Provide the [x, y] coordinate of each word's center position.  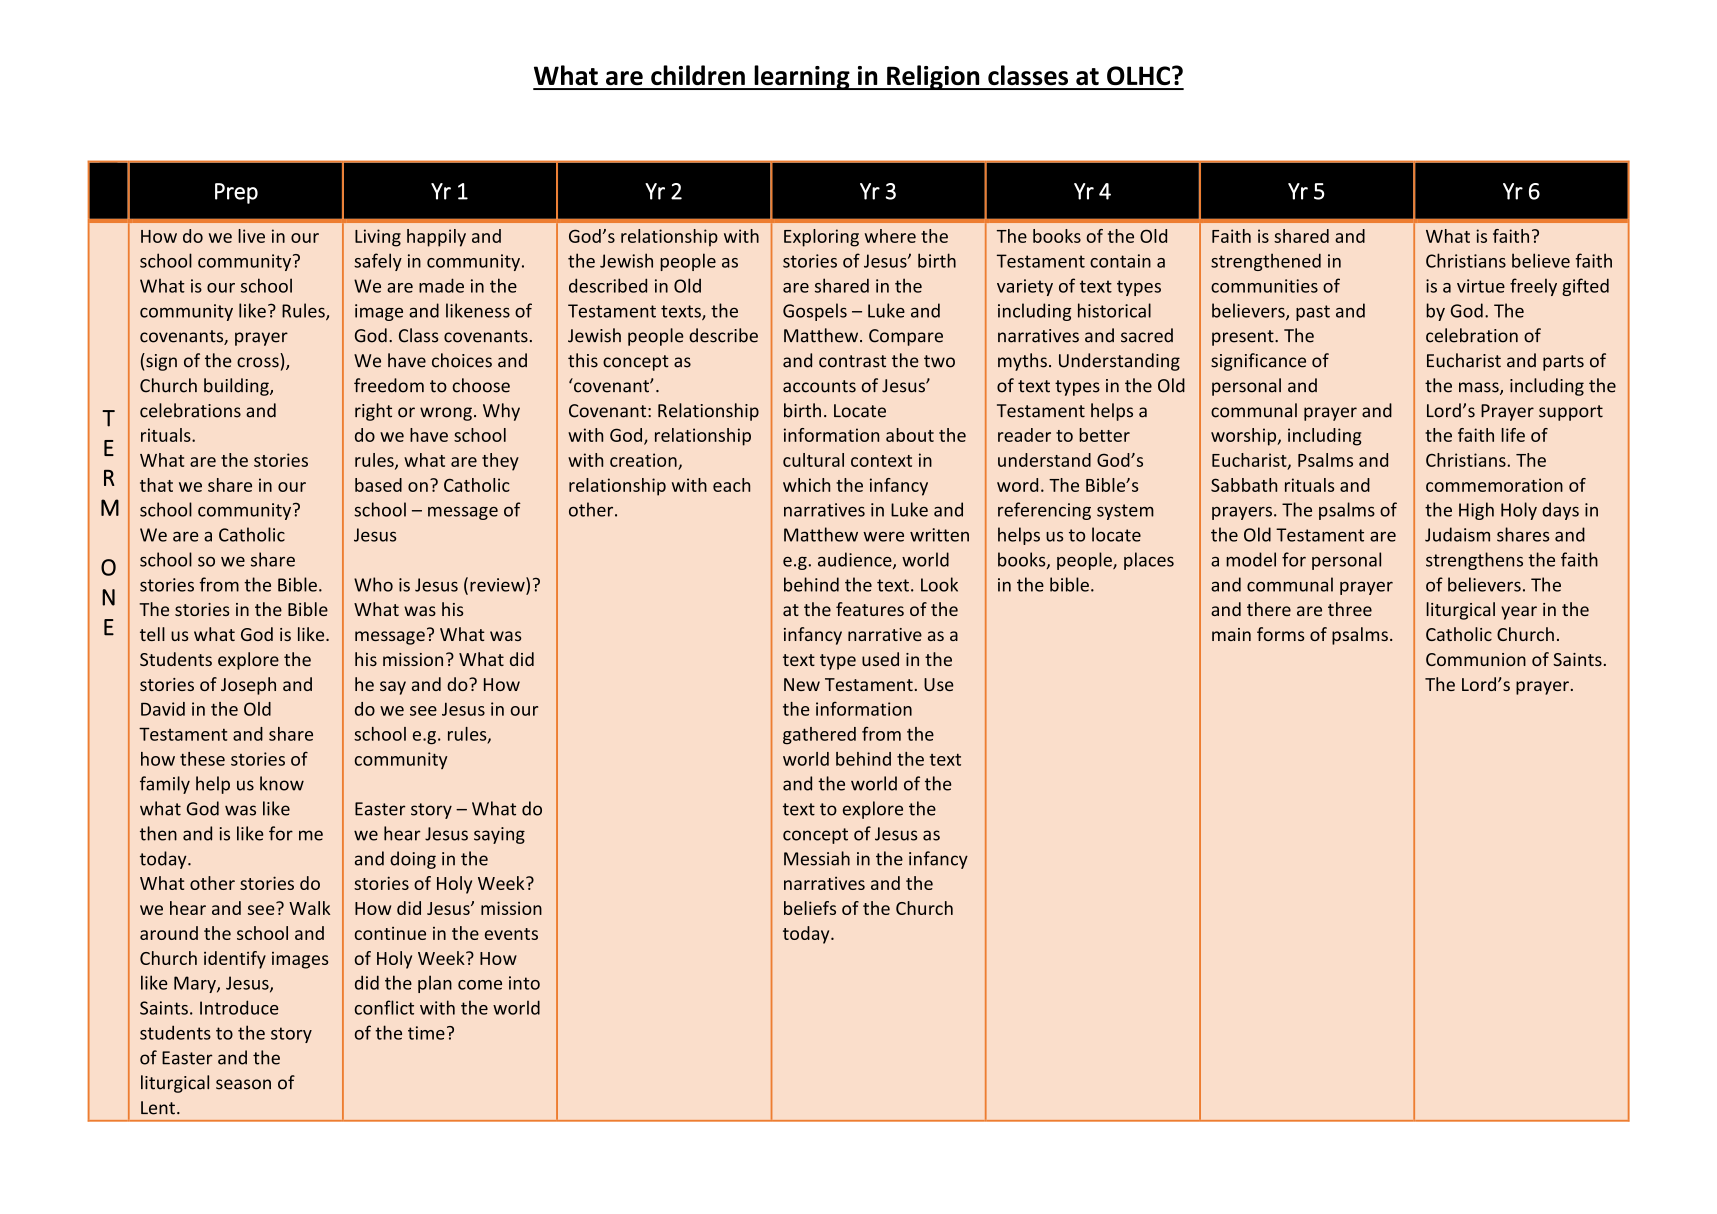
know [282, 783]
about [910, 435]
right [373, 412]
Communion [1476, 659]
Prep [236, 193]
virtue [1481, 286]
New [802, 684]
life [1513, 435]
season [243, 1084]
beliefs [810, 908]
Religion [933, 77]
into [524, 983]
